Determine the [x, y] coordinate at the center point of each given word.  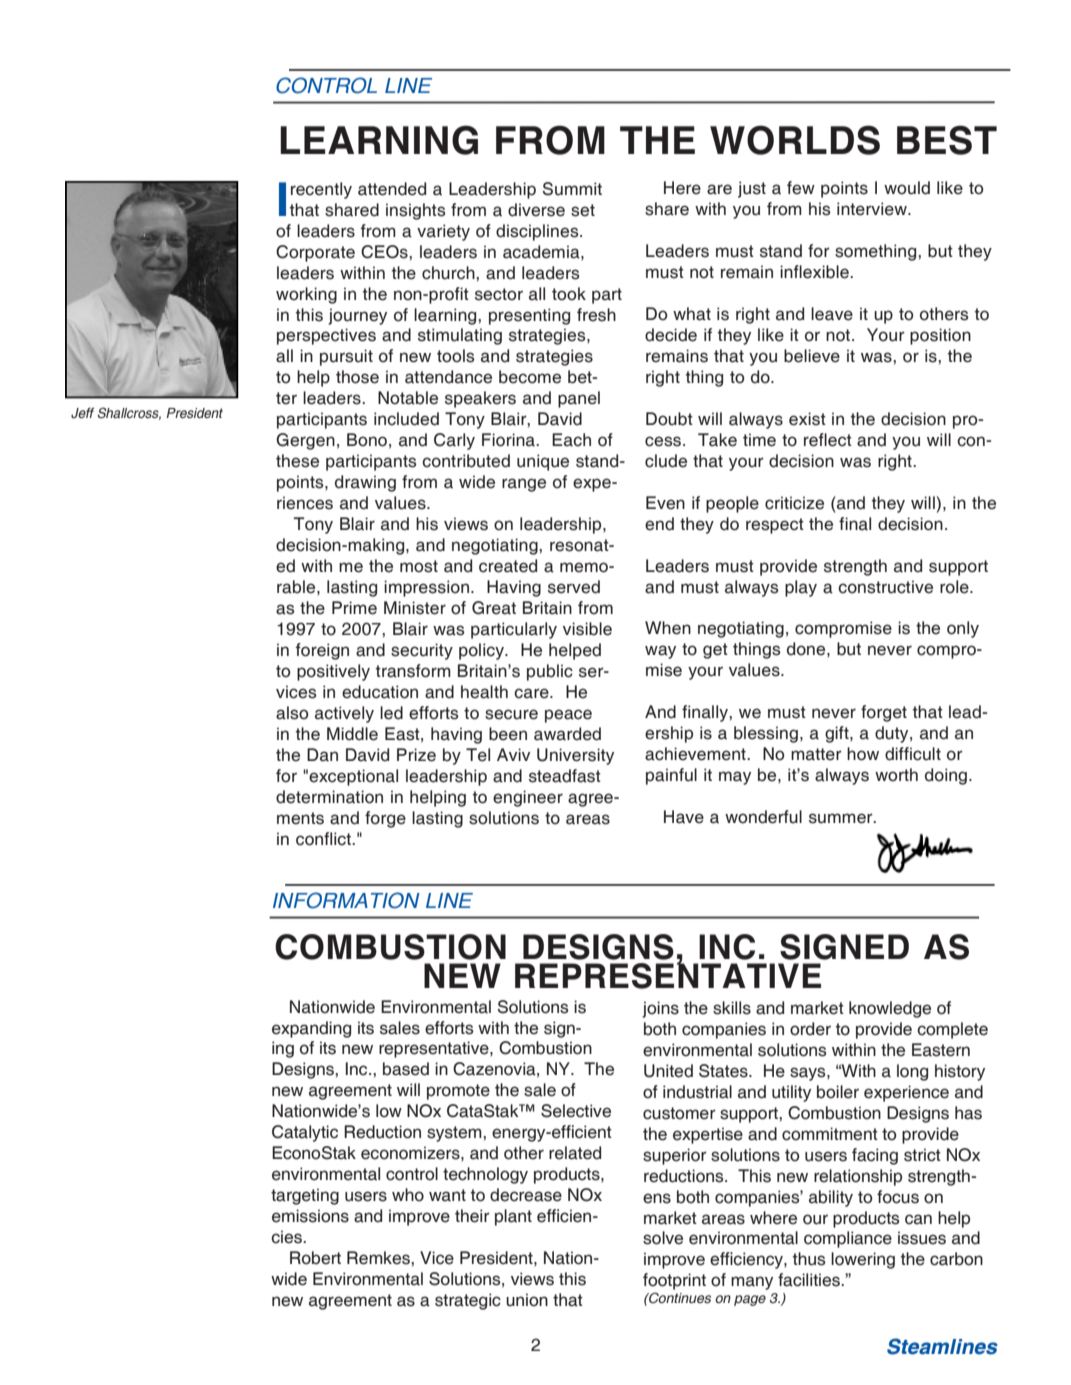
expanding [311, 1029]
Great [494, 608]
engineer [528, 798]
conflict [325, 839]
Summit [572, 189]
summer [842, 818]
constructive [885, 587]
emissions [310, 1216]
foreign [322, 651]
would [907, 188]
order [810, 1029]
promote [458, 1092]
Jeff [82, 412]
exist [807, 419]
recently [321, 190]
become [530, 377]
